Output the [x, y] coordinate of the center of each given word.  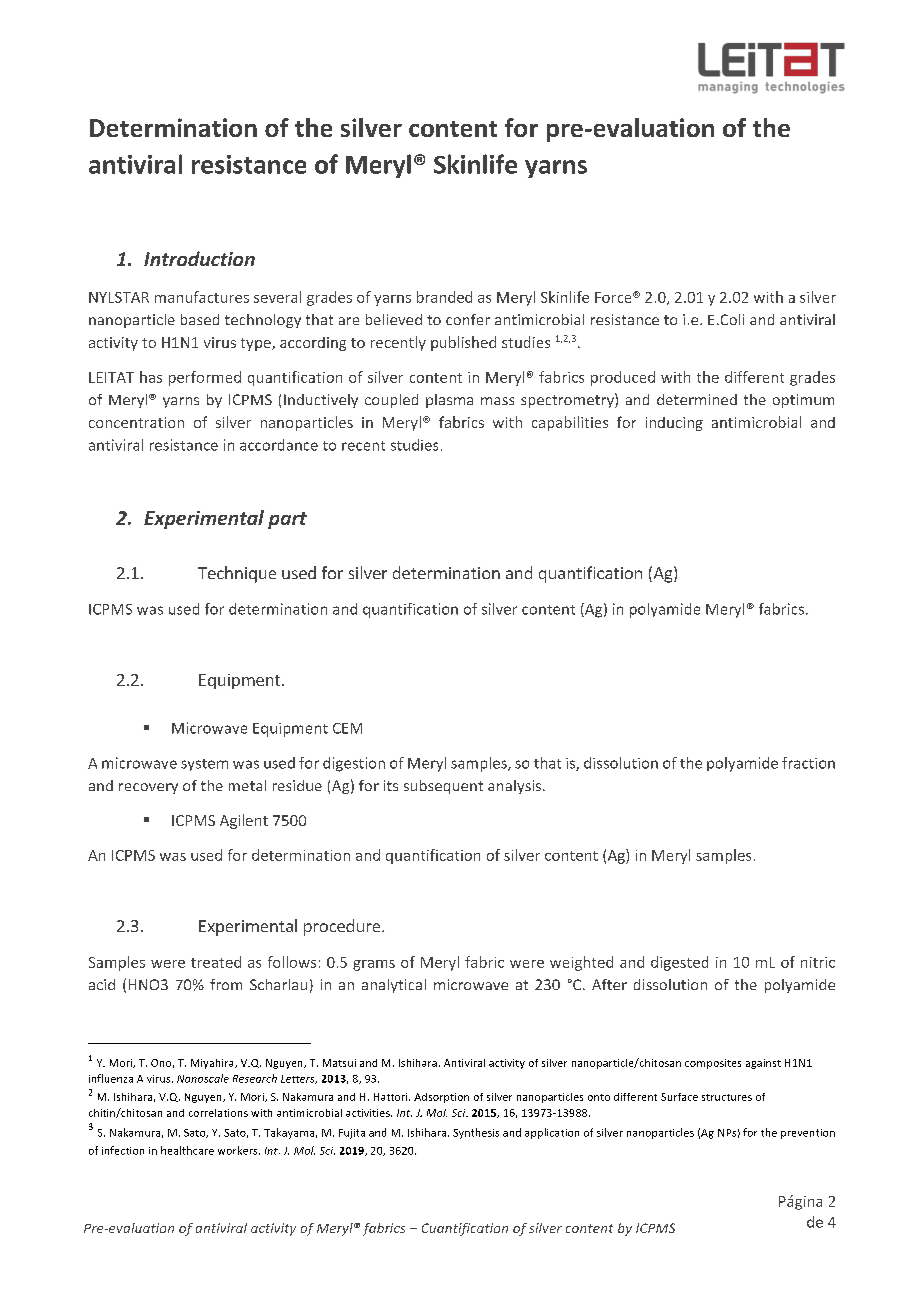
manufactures [202, 297]
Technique [237, 574]
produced [623, 378]
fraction [808, 763]
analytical [394, 986]
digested [679, 963]
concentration [136, 422]
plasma [449, 401]
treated [216, 962]
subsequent [443, 787]
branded [444, 297]
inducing [674, 424]
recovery [148, 788]
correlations [218, 1113]
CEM [347, 728]
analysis [516, 787]
